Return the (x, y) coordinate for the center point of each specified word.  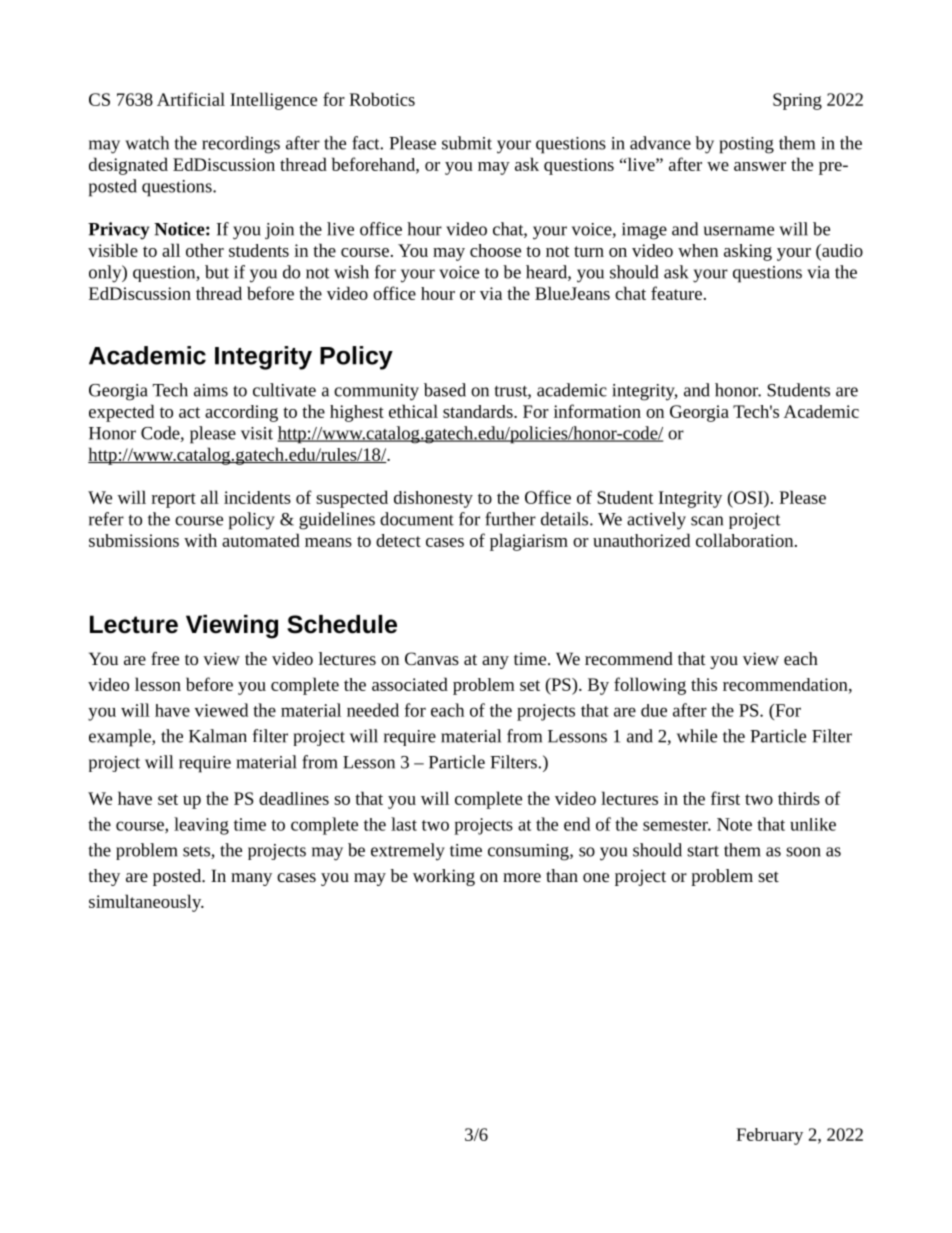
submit (467, 143)
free (165, 658)
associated (410, 684)
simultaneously (146, 903)
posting (746, 145)
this (704, 684)
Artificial (191, 99)
